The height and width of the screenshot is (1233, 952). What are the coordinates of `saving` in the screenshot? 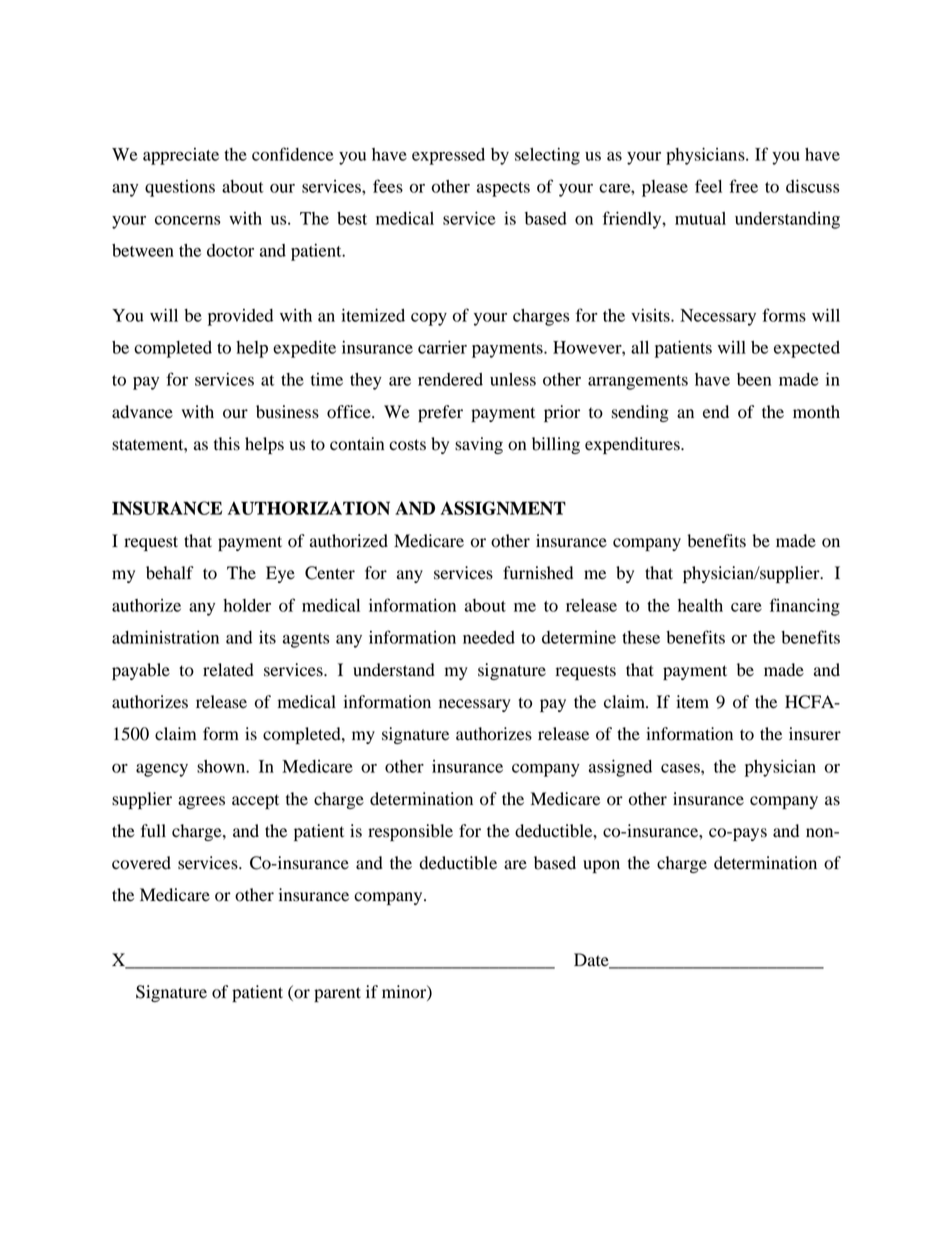 It's located at (479, 445).
